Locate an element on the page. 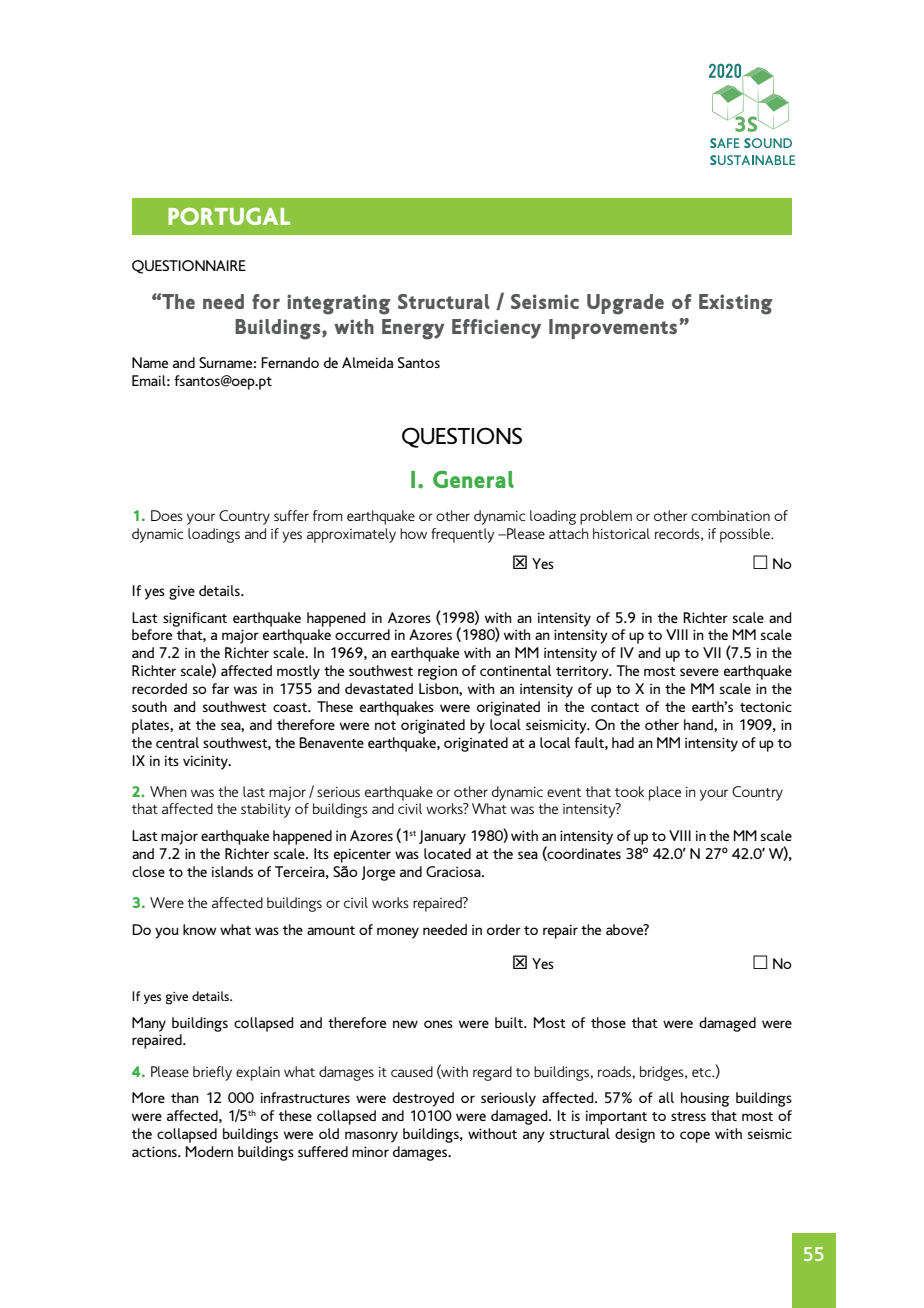 The height and width of the page is (1308, 924). frequently is located at coordinates (463, 535).
